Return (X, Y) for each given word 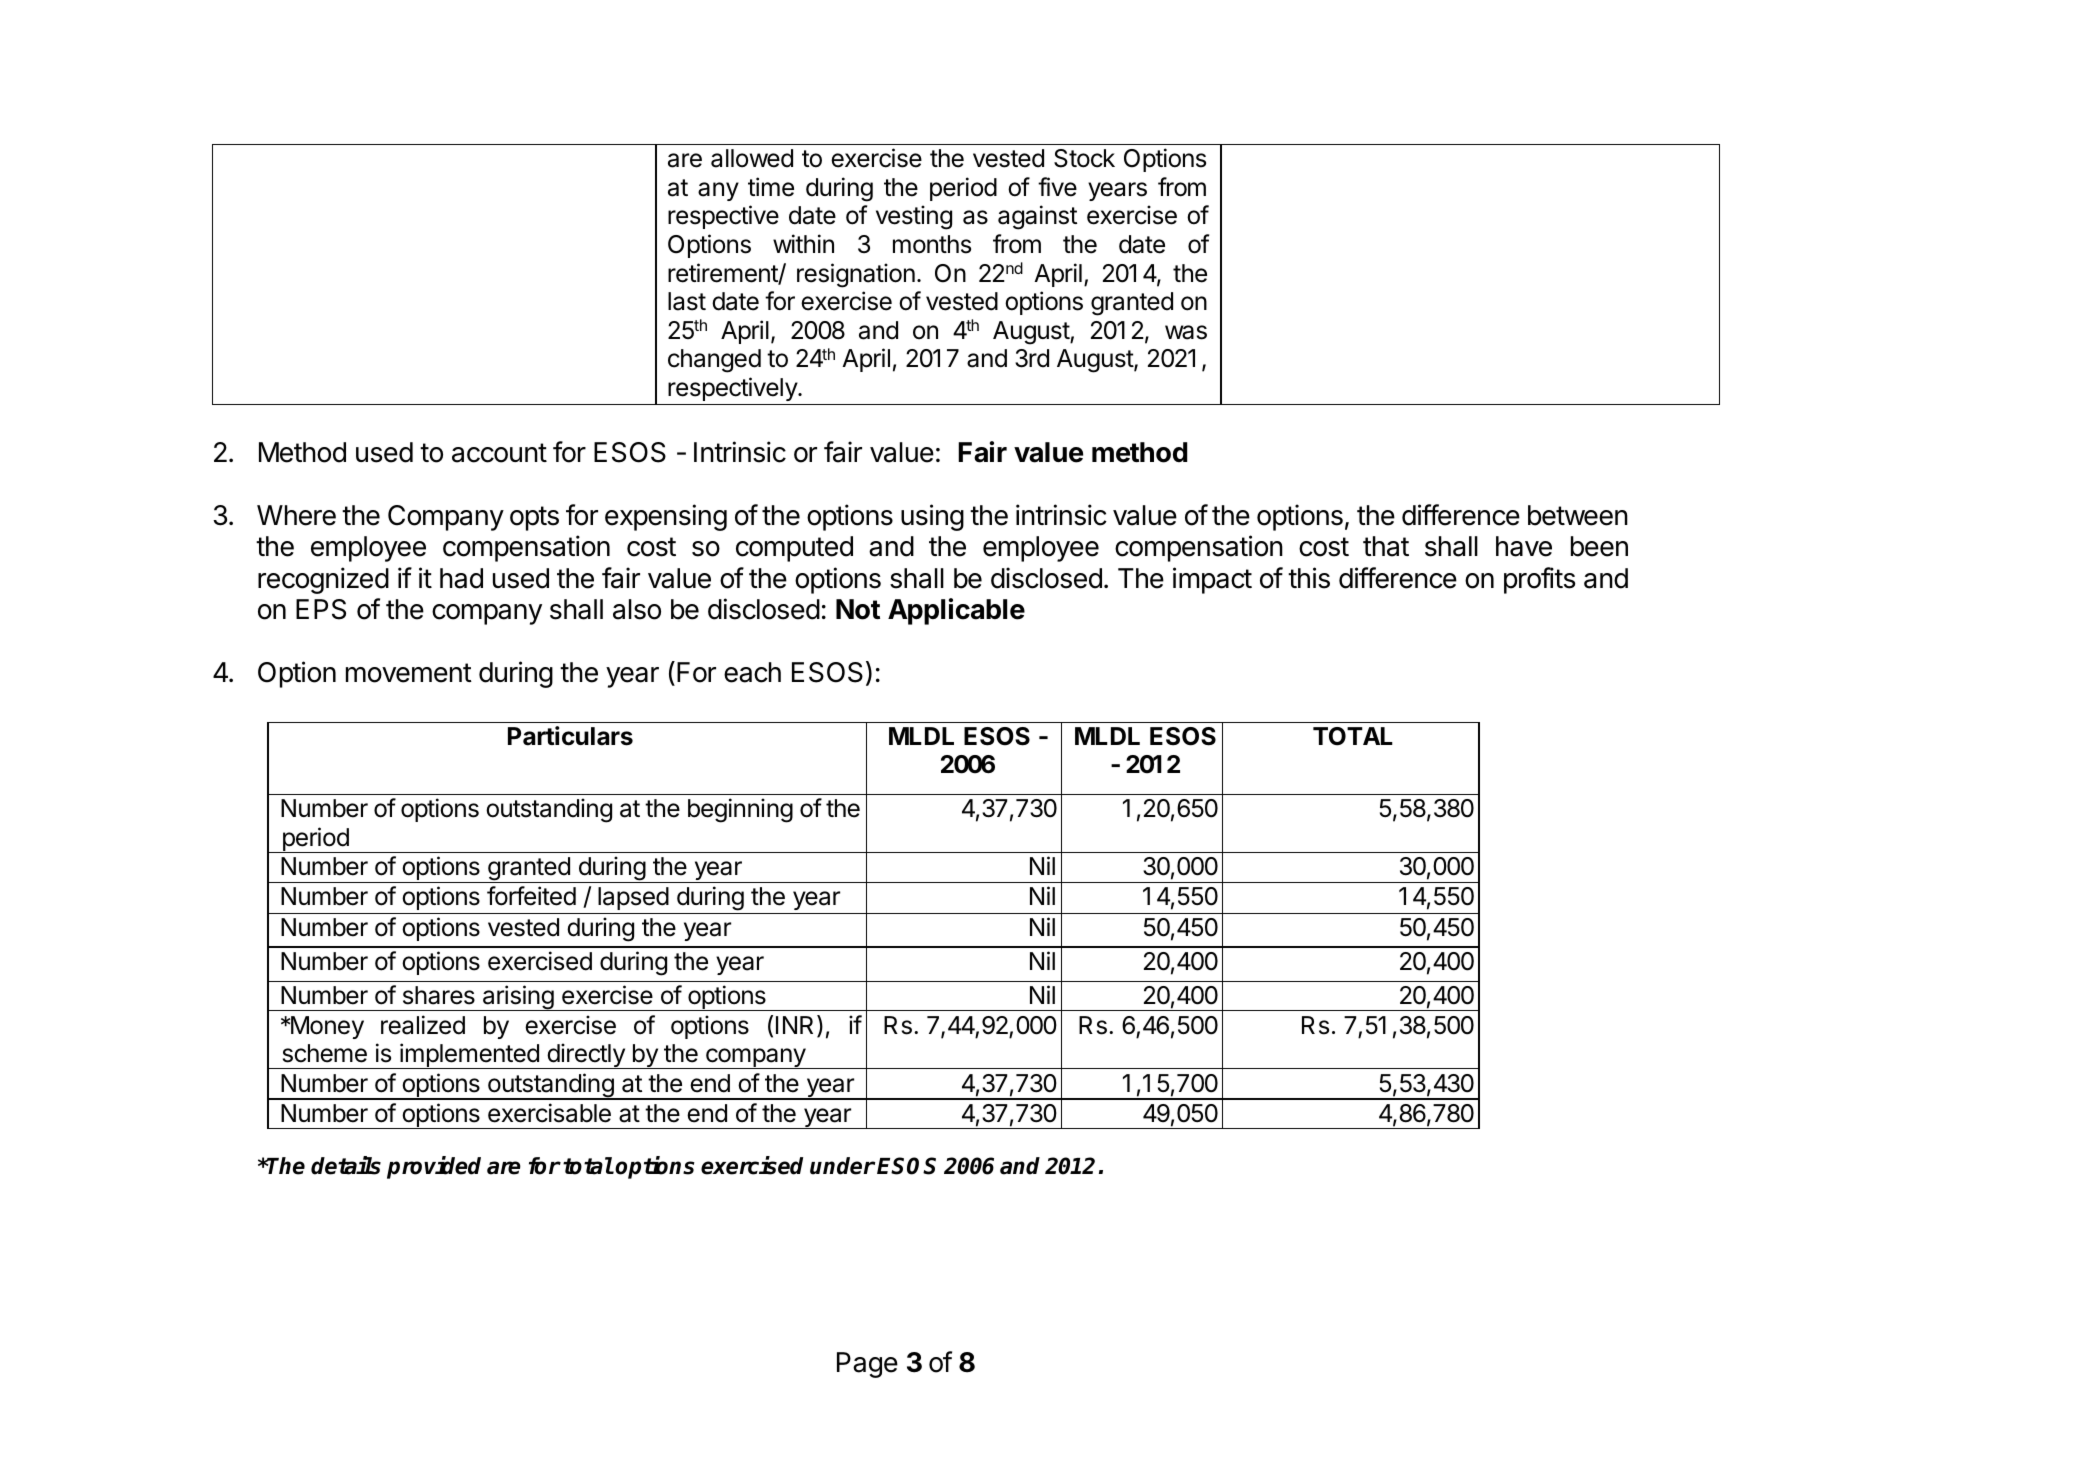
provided (434, 1167)
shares (439, 995)
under (842, 1166)
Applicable (956, 611)
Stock (1084, 158)
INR (797, 1026)
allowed (752, 158)
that (1386, 546)
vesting (914, 217)
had (461, 578)
